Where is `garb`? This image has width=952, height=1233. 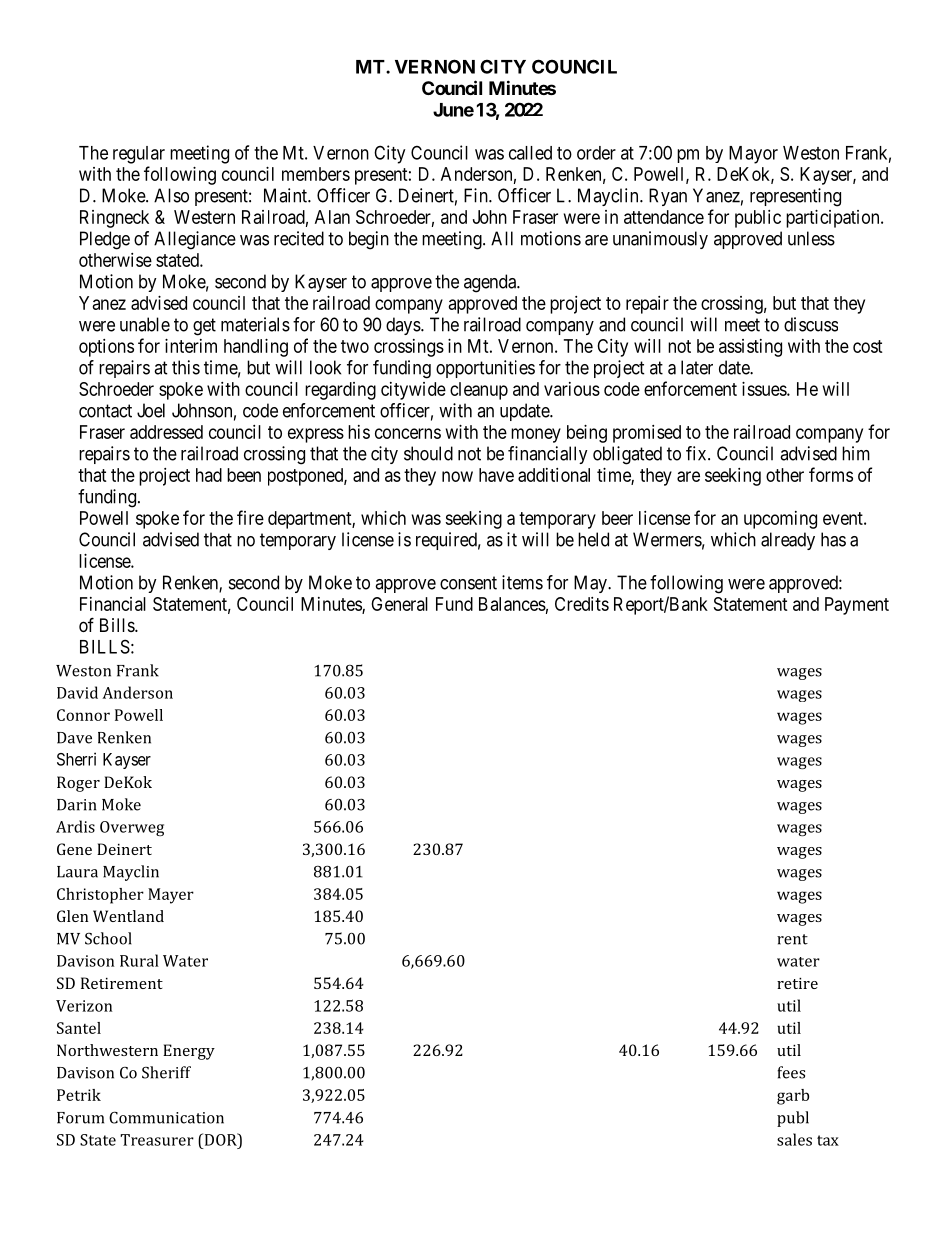
garb is located at coordinates (793, 1097).
